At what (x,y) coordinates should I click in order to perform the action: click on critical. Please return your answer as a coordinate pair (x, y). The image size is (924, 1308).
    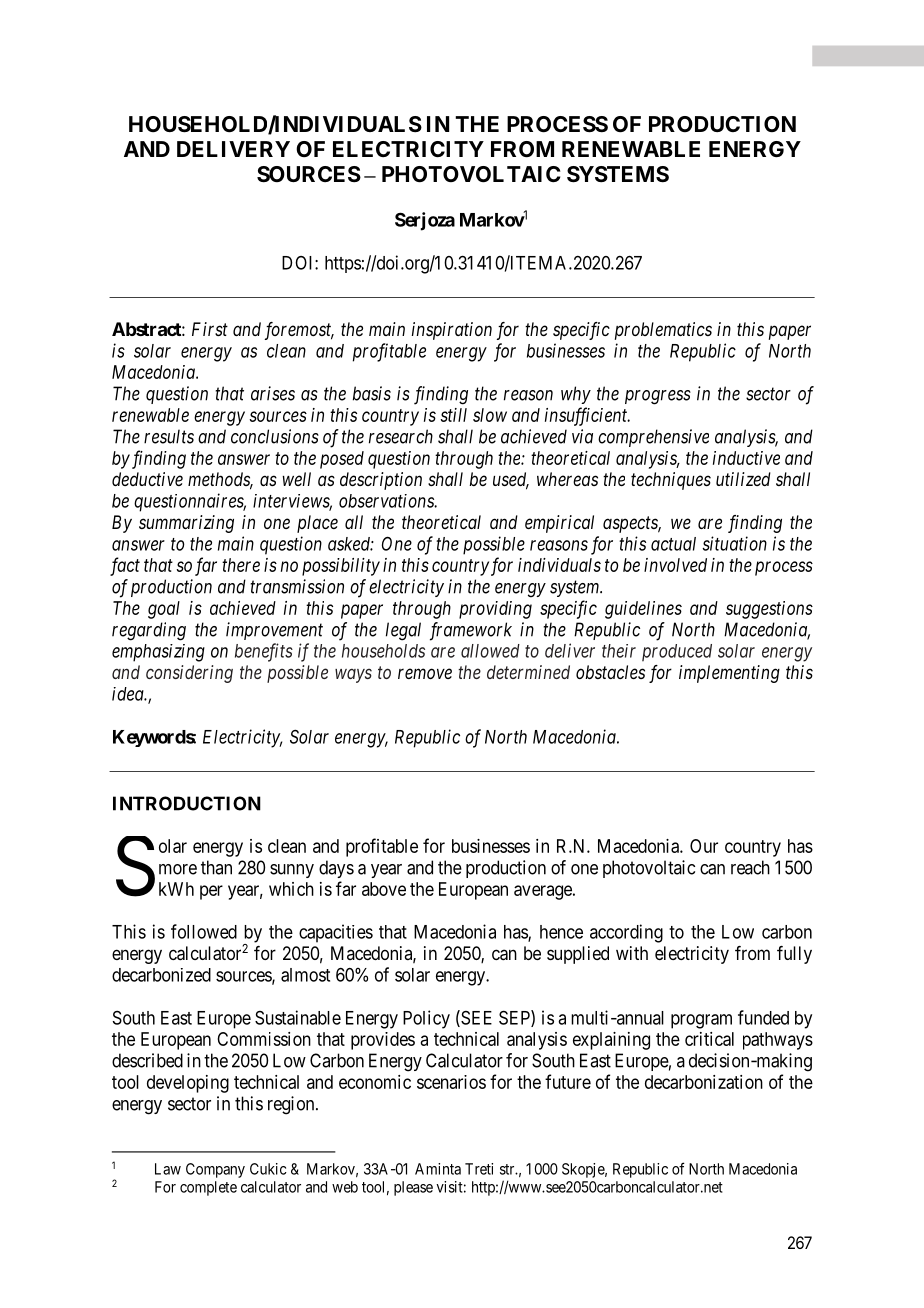
    Looking at the image, I should click on (709, 1039).
